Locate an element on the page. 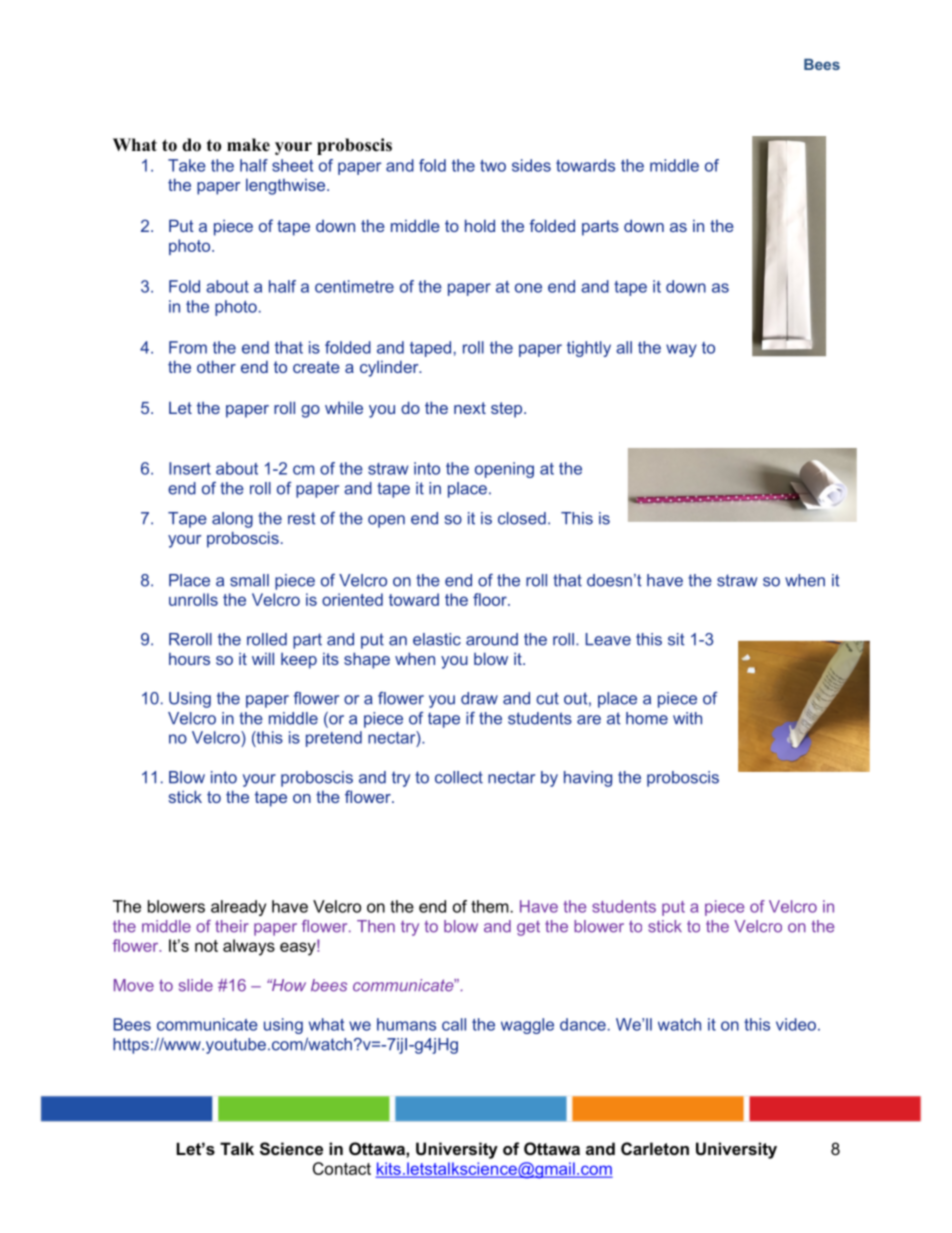 The image size is (952, 1233). hours is located at coordinates (189, 658).
